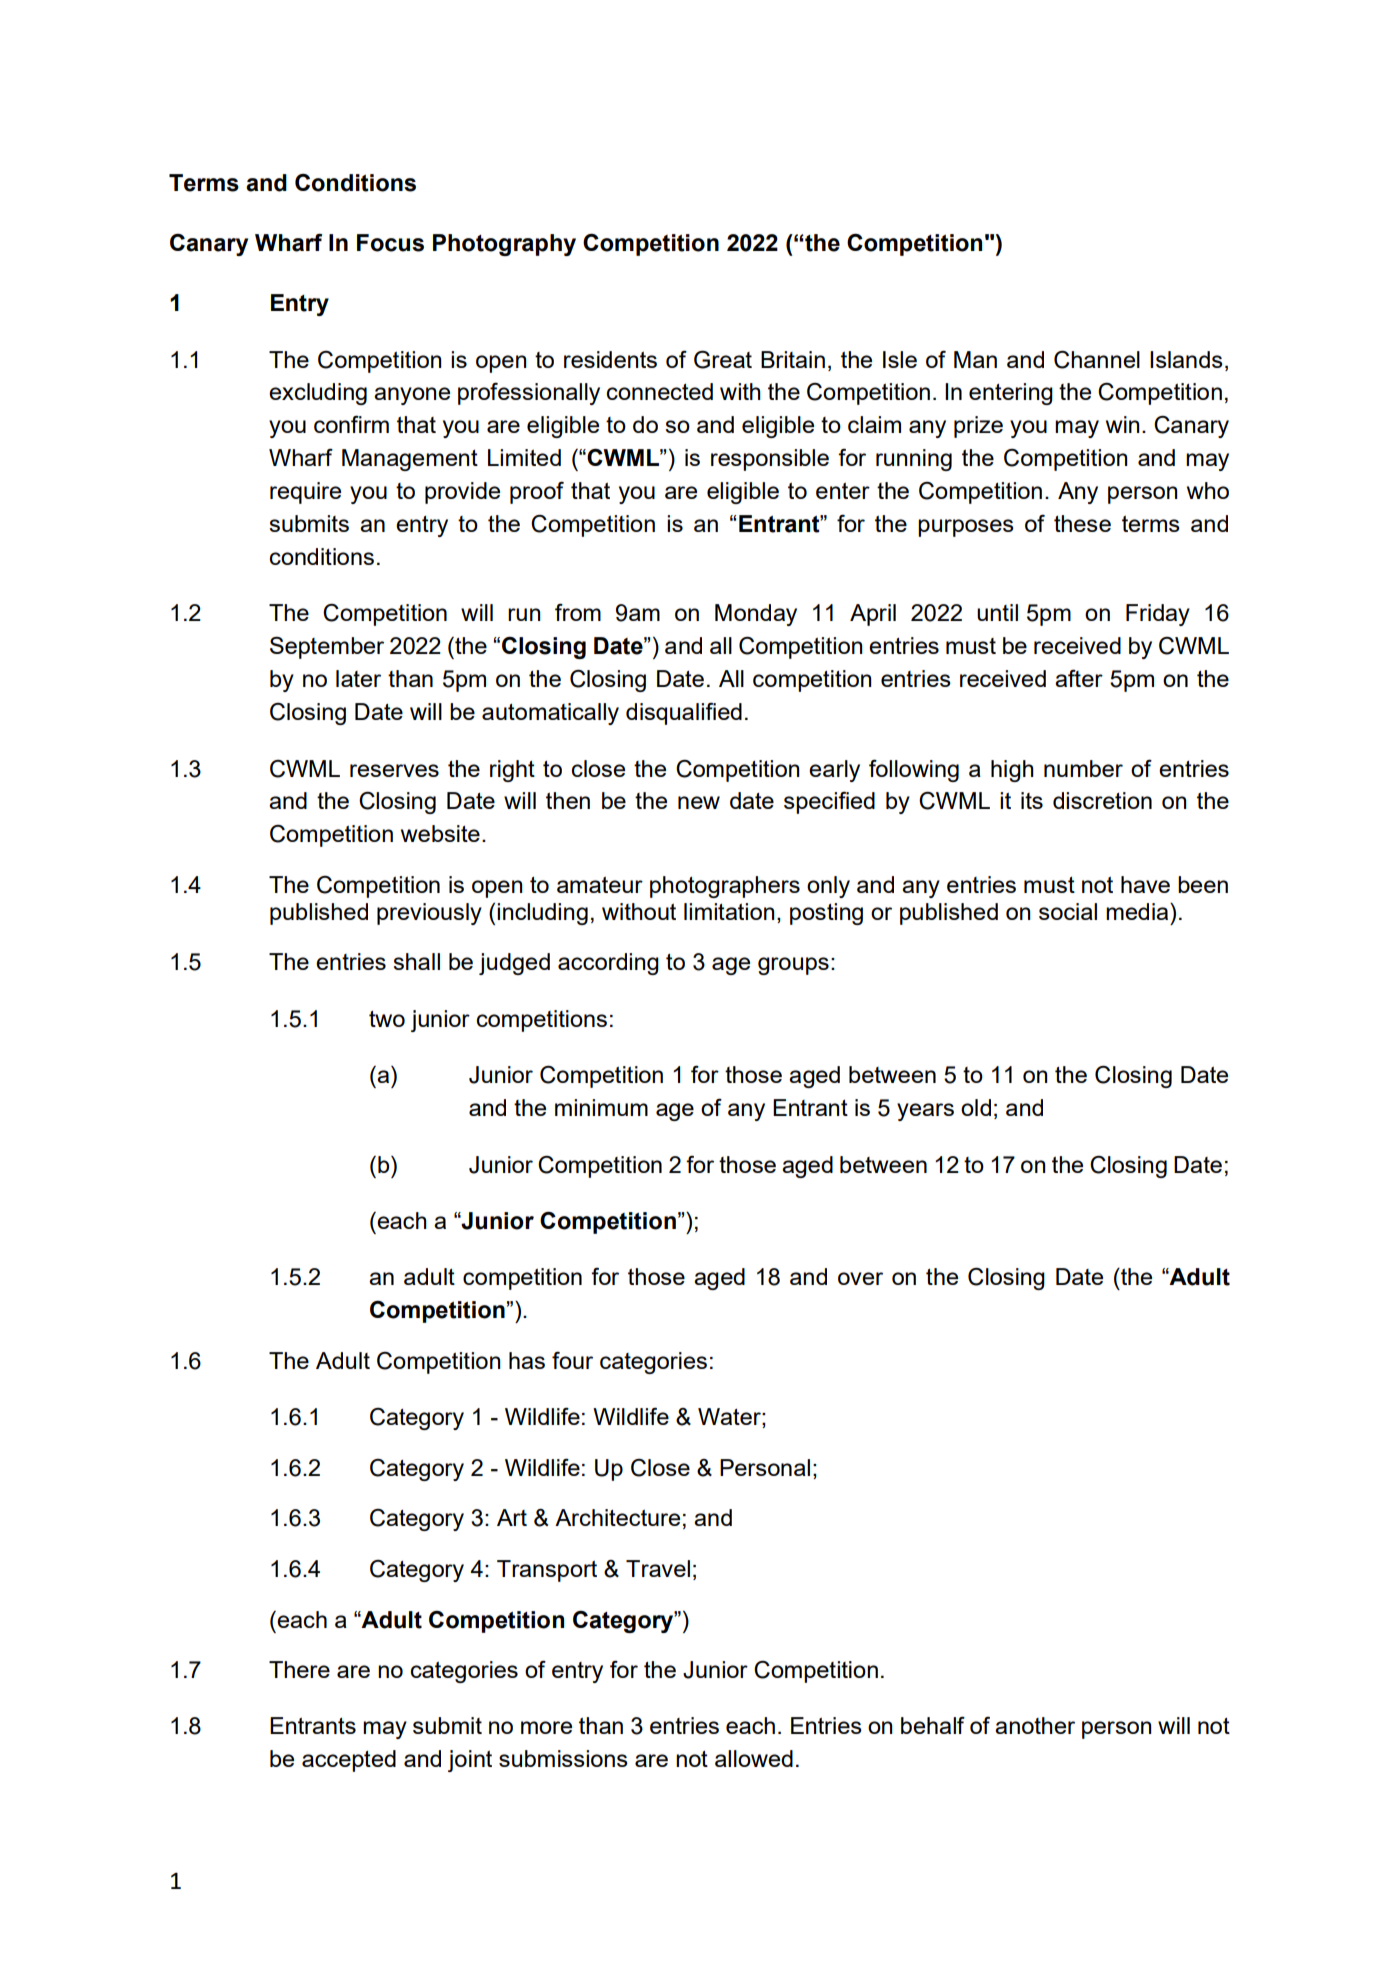  Describe the element at coordinates (976, 1107) in the screenshot. I see `old` at that location.
